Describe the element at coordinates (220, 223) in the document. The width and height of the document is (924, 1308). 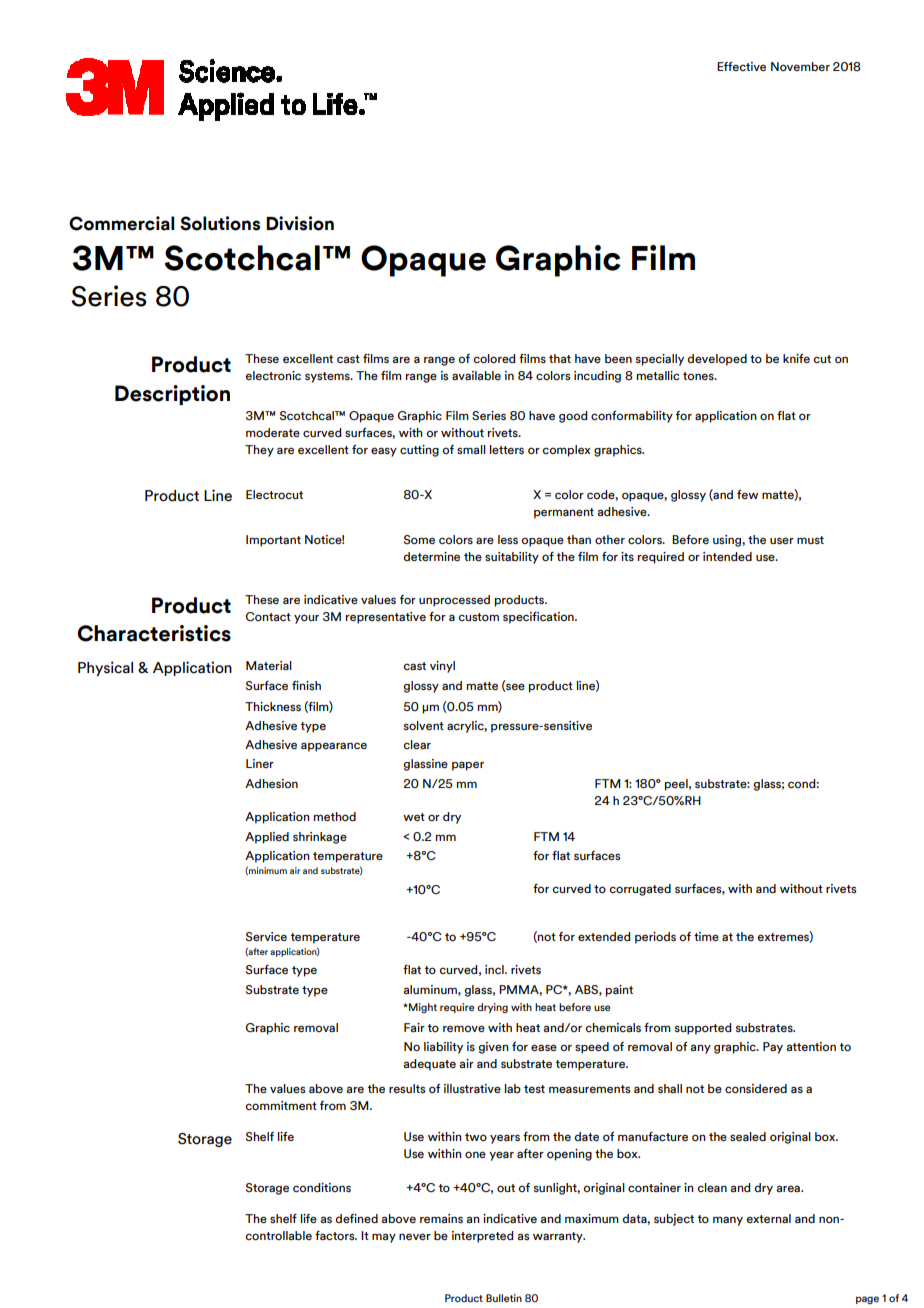
I see `Solutions` at that location.
